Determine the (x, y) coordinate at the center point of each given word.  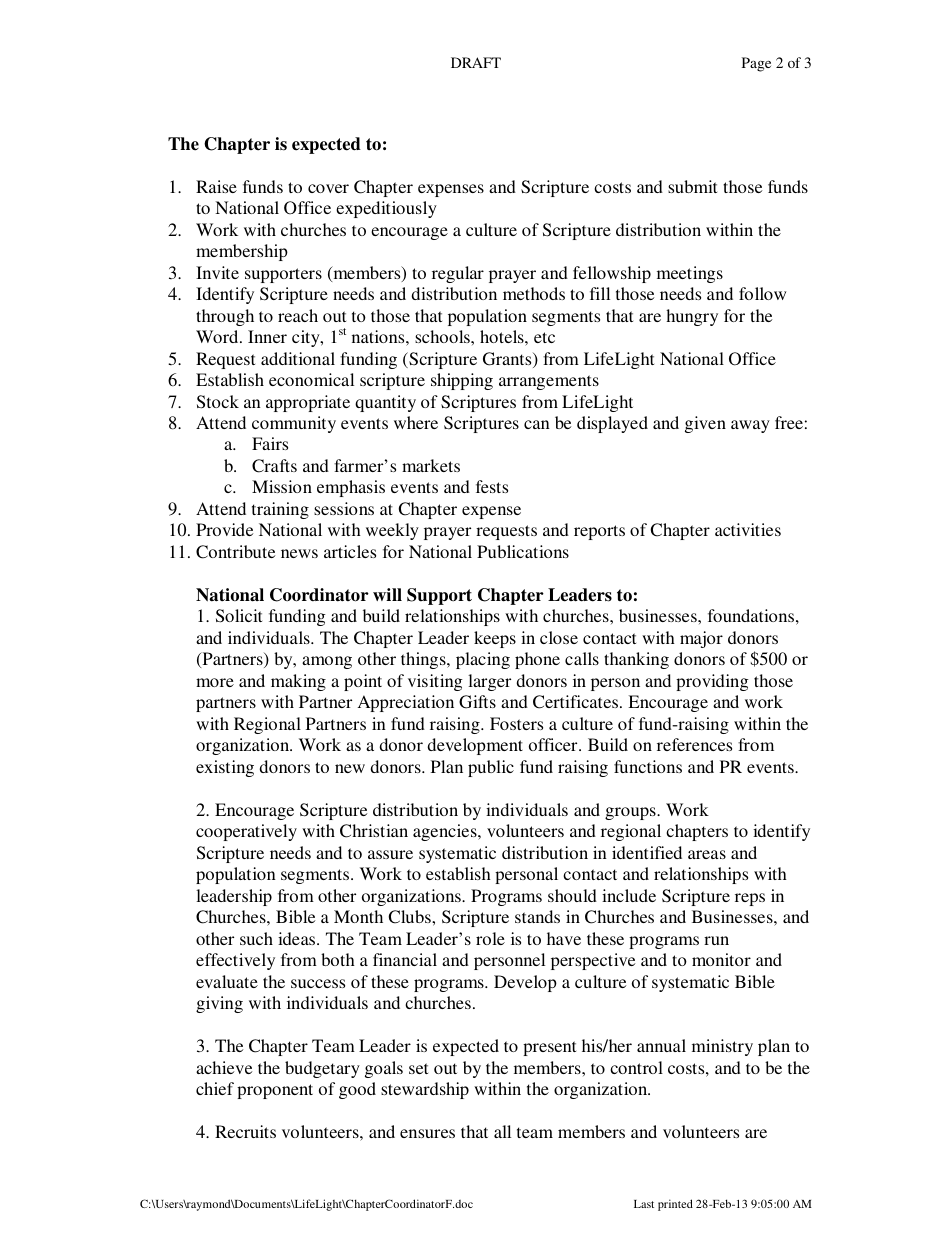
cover (328, 188)
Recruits (245, 1131)
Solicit (239, 616)
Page (756, 64)
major (701, 639)
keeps (495, 639)
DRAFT (476, 62)
